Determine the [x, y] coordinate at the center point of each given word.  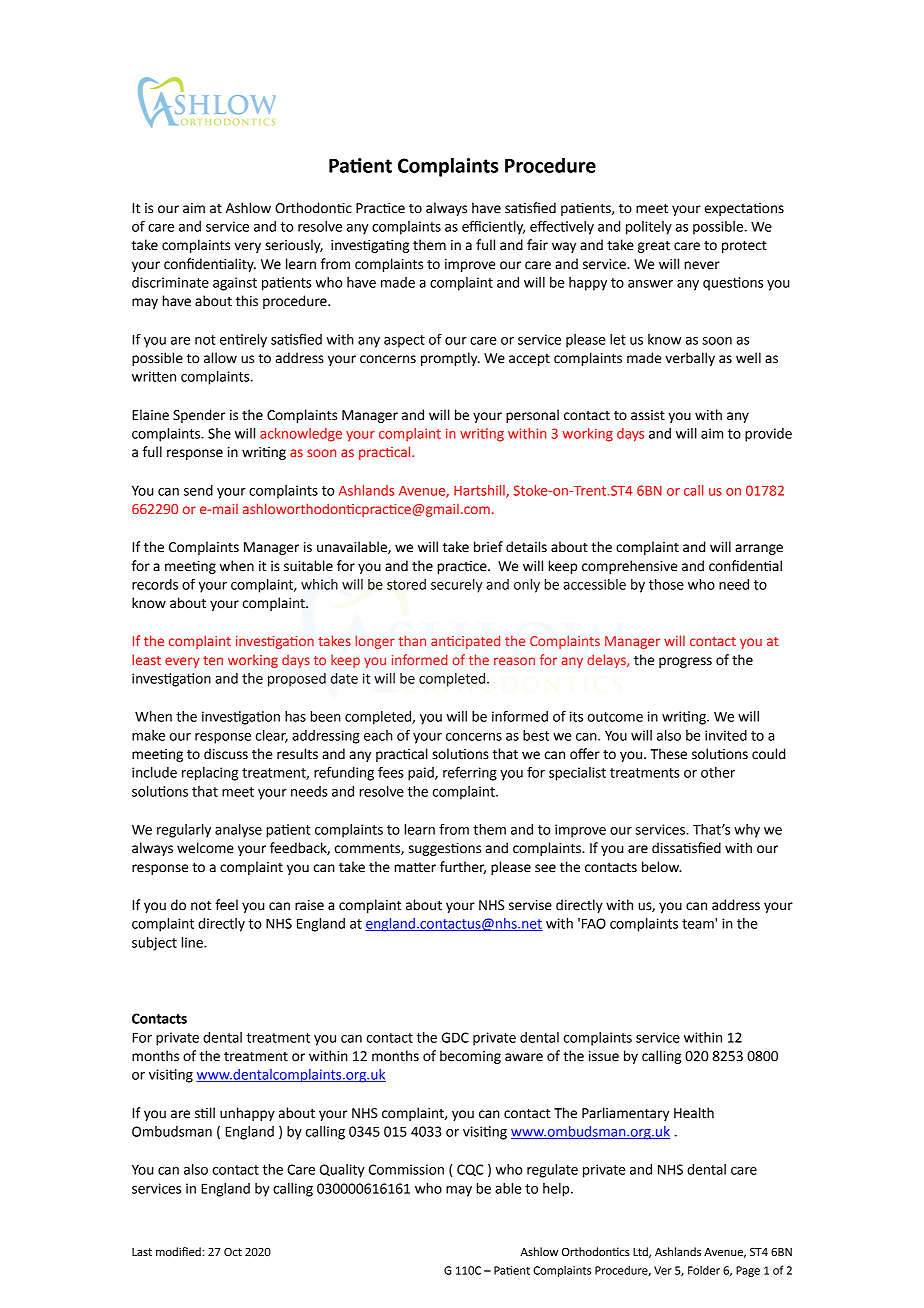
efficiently [493, 228]
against [235, 284]
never [702, 265]
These [668, 754]
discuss [226, 754]
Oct [233, 1252]
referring [470, 774]
